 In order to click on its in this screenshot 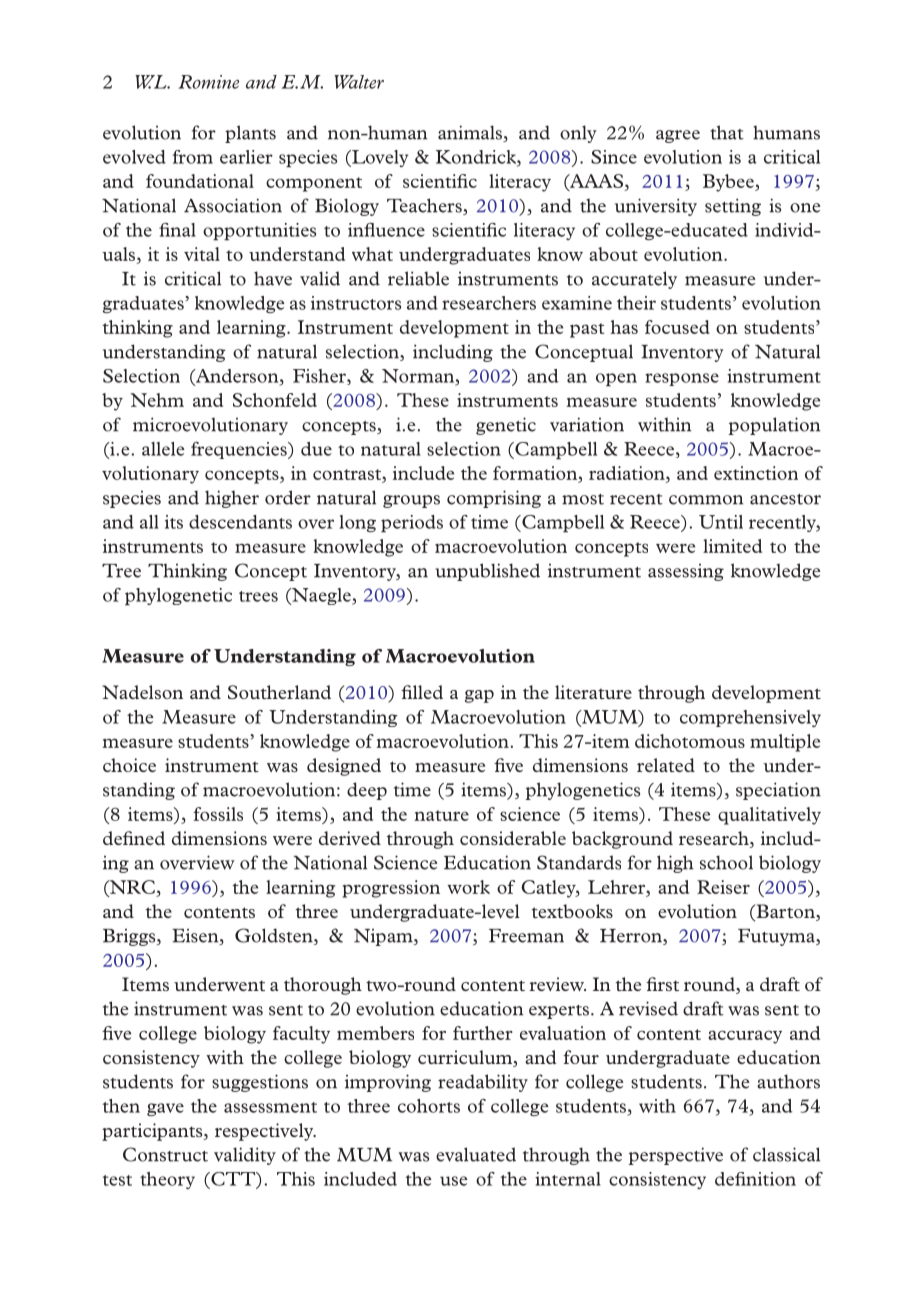, I will do `click(174, 522)`.
